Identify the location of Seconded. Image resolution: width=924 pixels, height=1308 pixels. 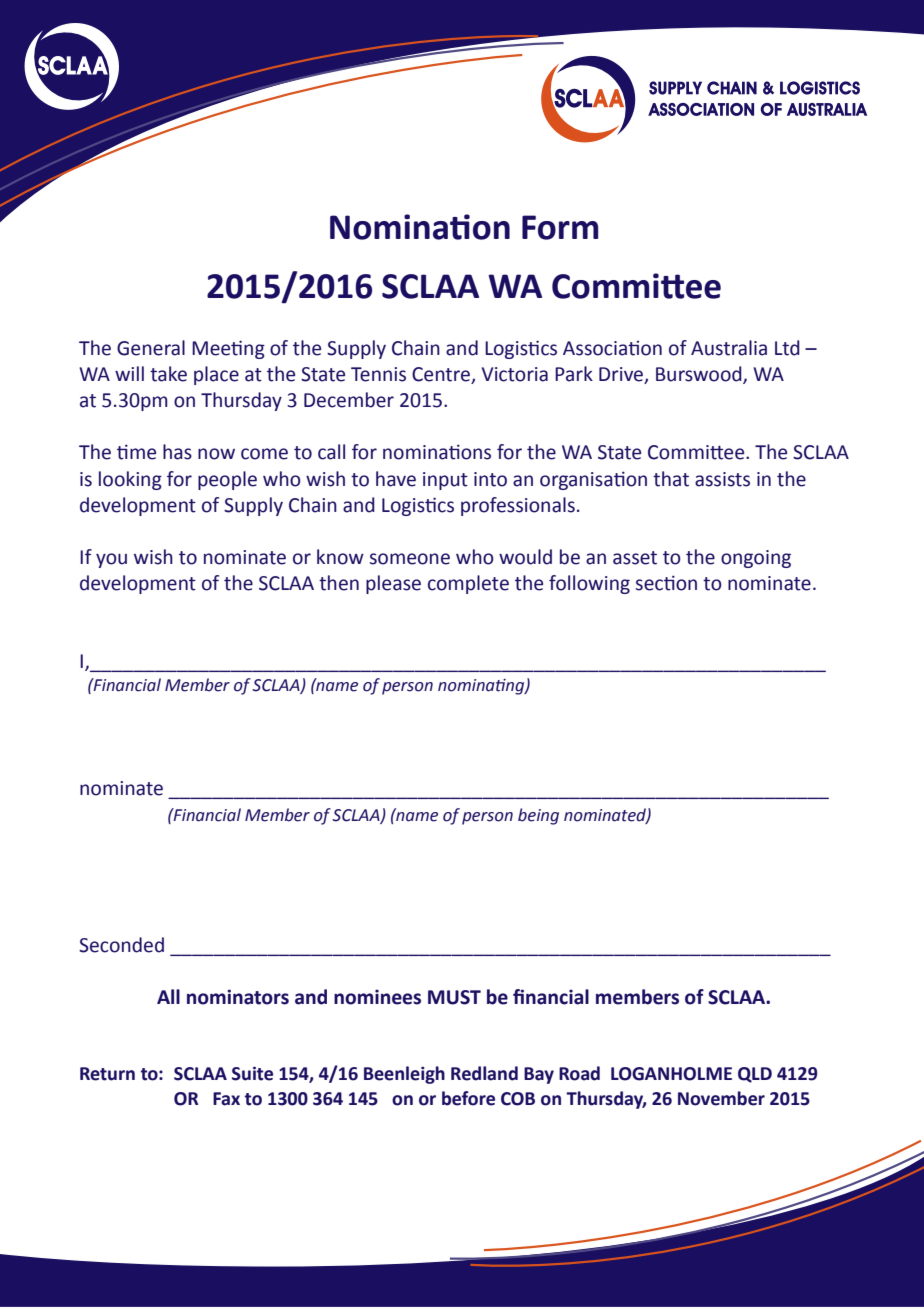
(121, 945).
